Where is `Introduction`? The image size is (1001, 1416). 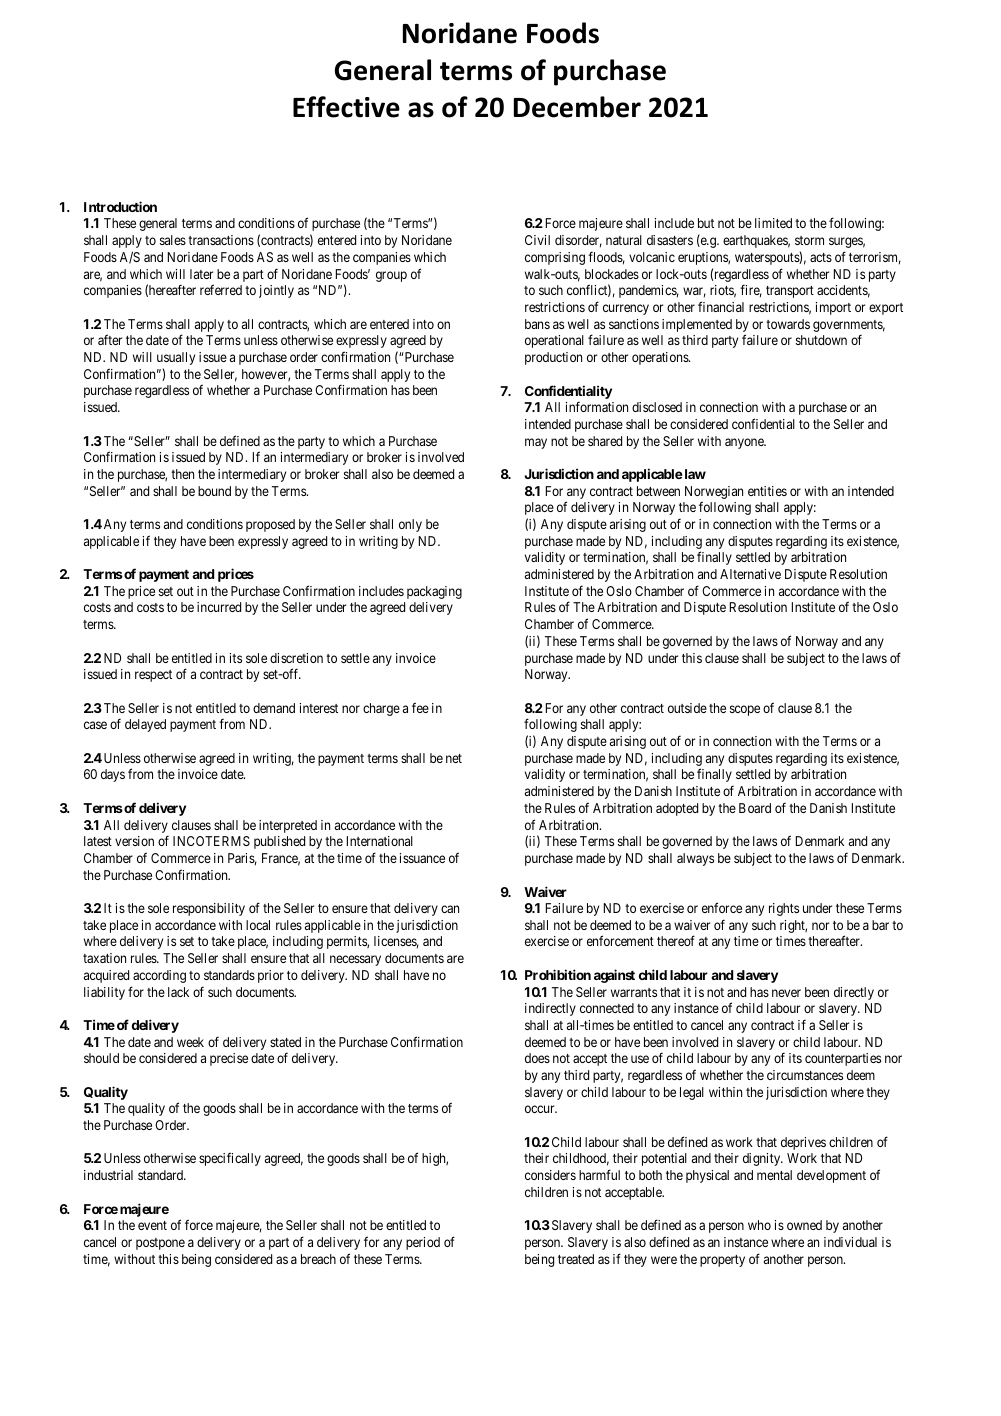
Introduction is located at coordinates (120, 206).
